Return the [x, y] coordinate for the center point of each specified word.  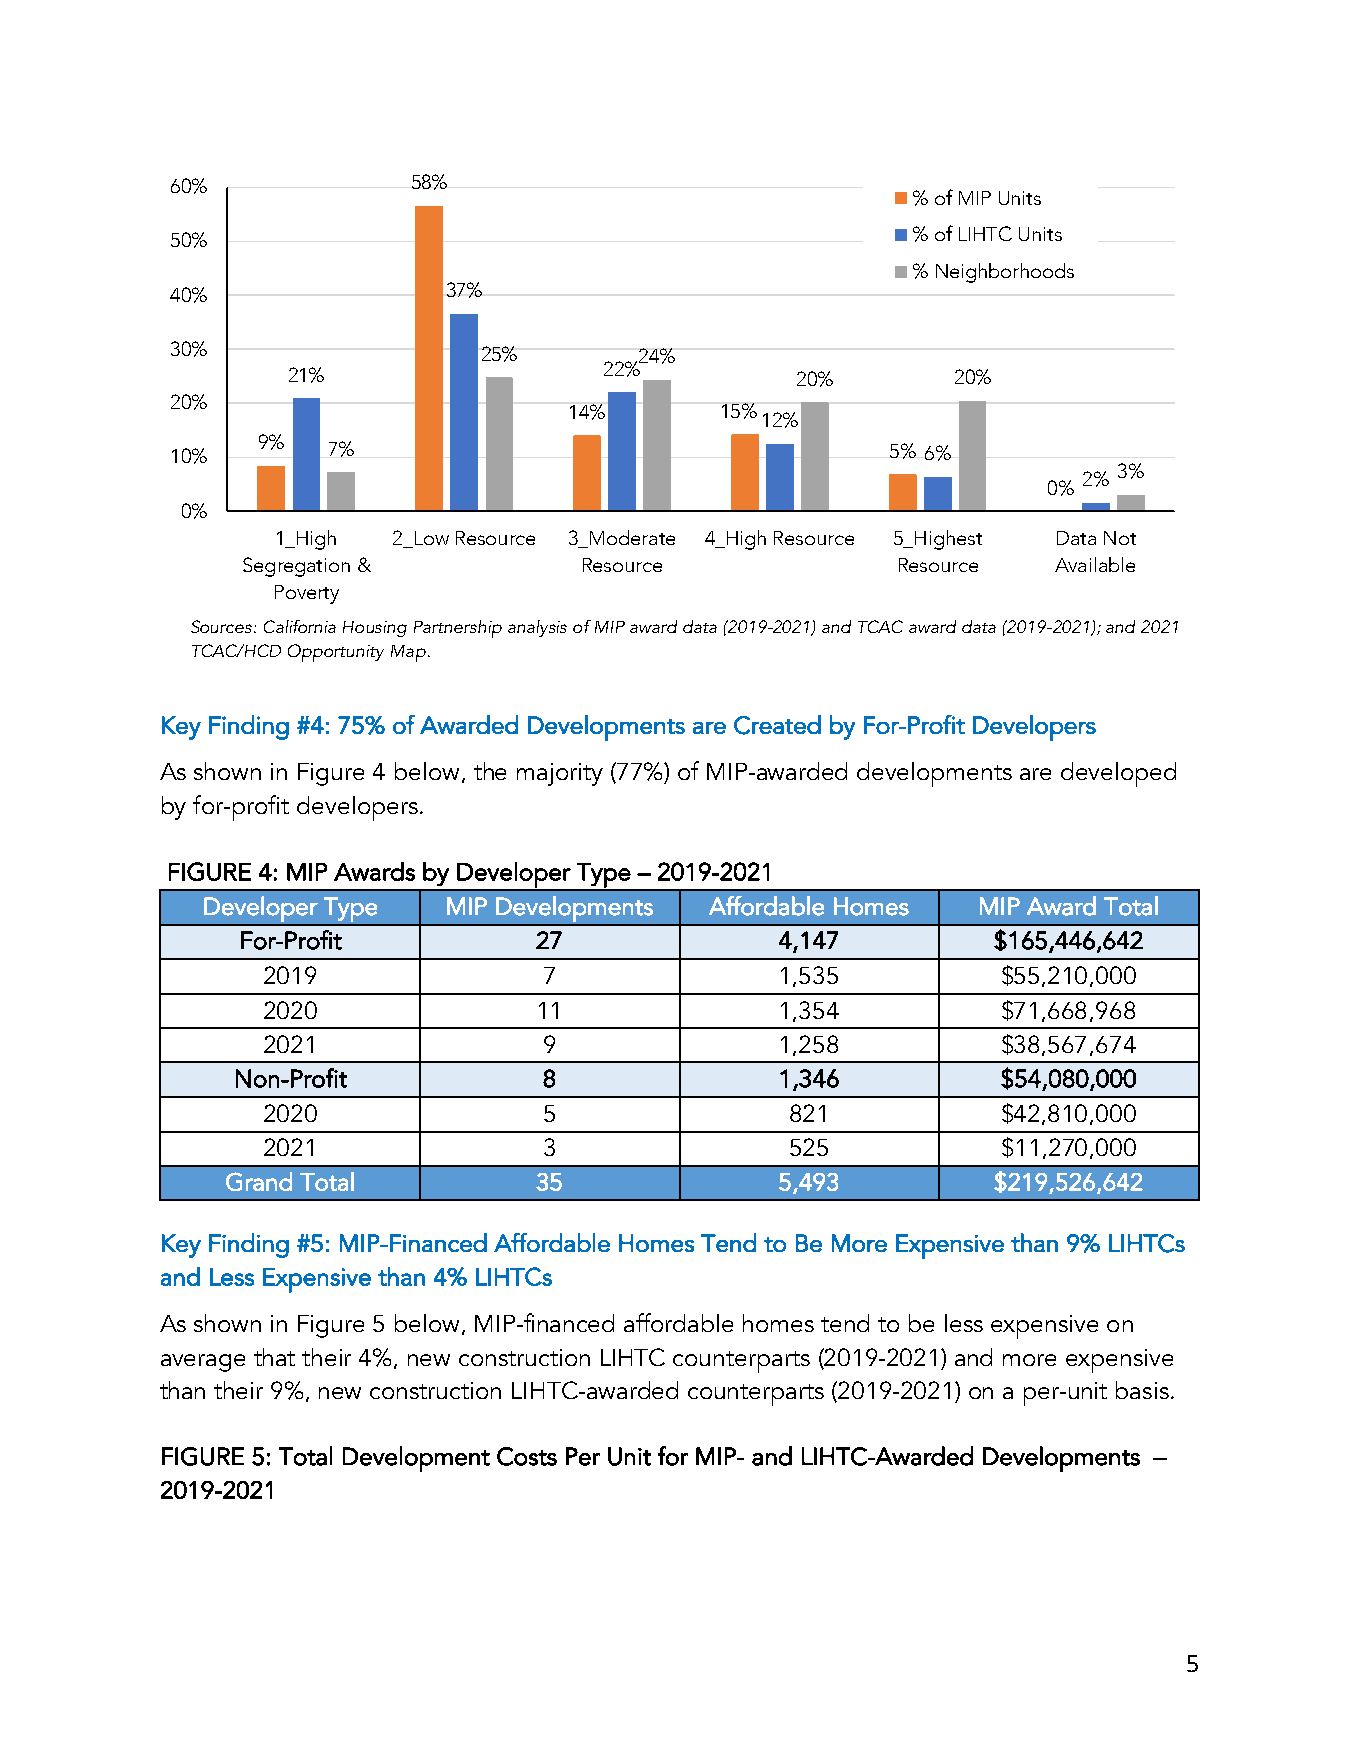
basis [1142, 1390]
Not [1120, 538]
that [274, 1357]
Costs [527, 1456]
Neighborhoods [1005, 273]
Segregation [296, 567]
